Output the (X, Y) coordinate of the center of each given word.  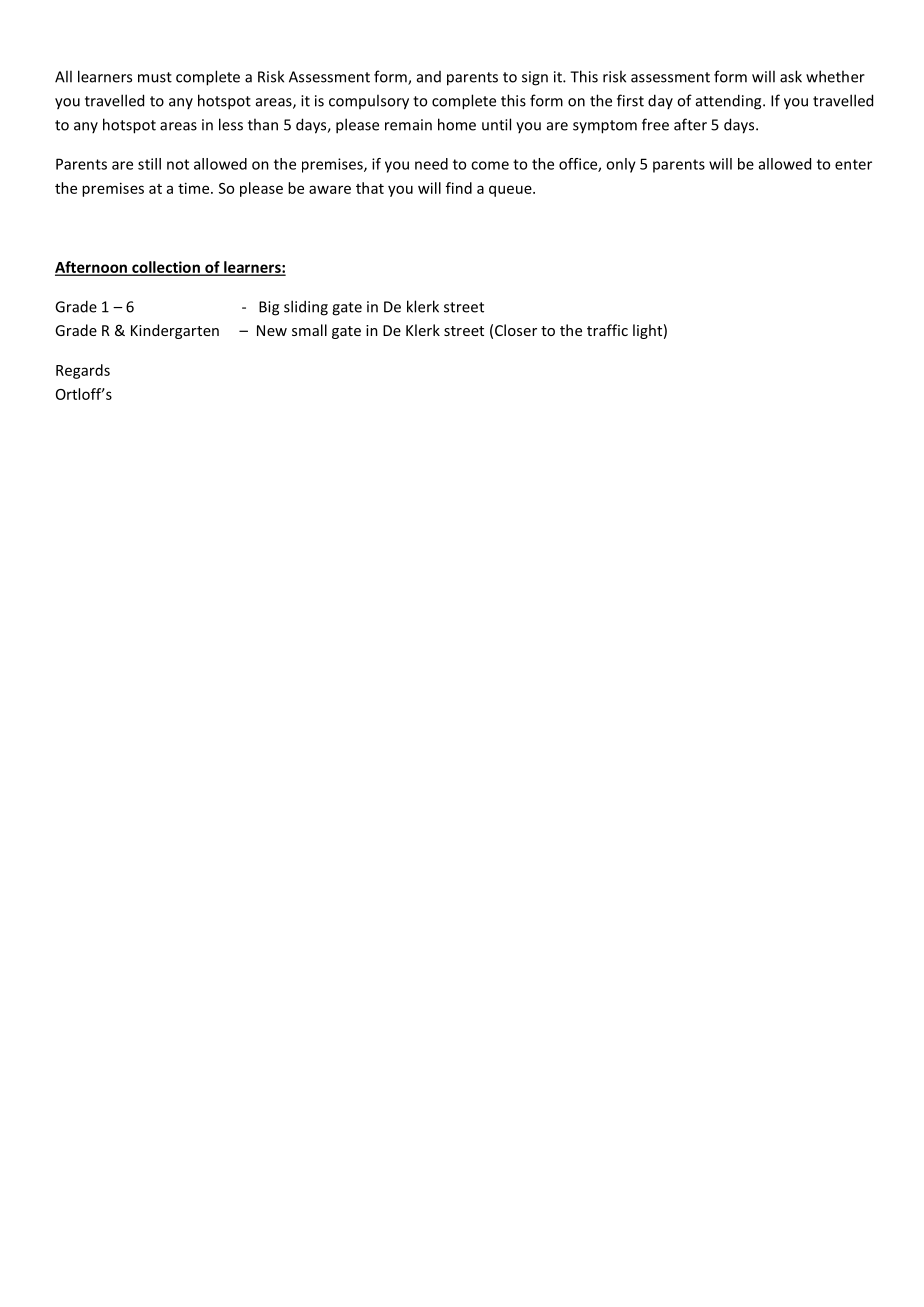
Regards (83, 371)
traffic (607, 330)
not (178, 164)
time (195, 188)
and (429, 77)
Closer (516, 330)
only (621, 165)
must (155, 77)
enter (853, 164)
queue (511, 191)
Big (269, 308)
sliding (306, 308)
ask (791, 76)
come (490, 165)
